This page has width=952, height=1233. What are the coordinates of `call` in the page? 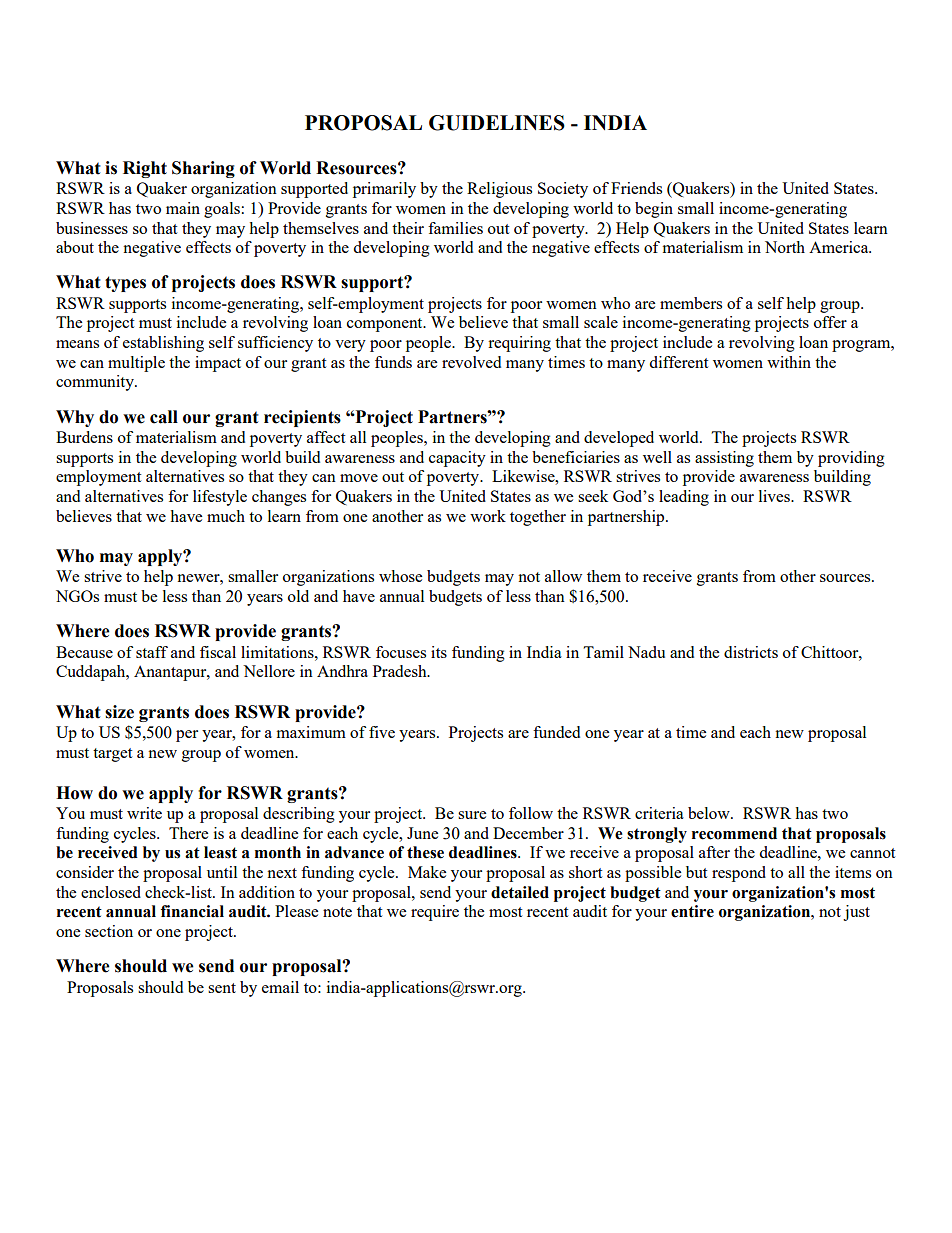 It's located at (164, 417).
